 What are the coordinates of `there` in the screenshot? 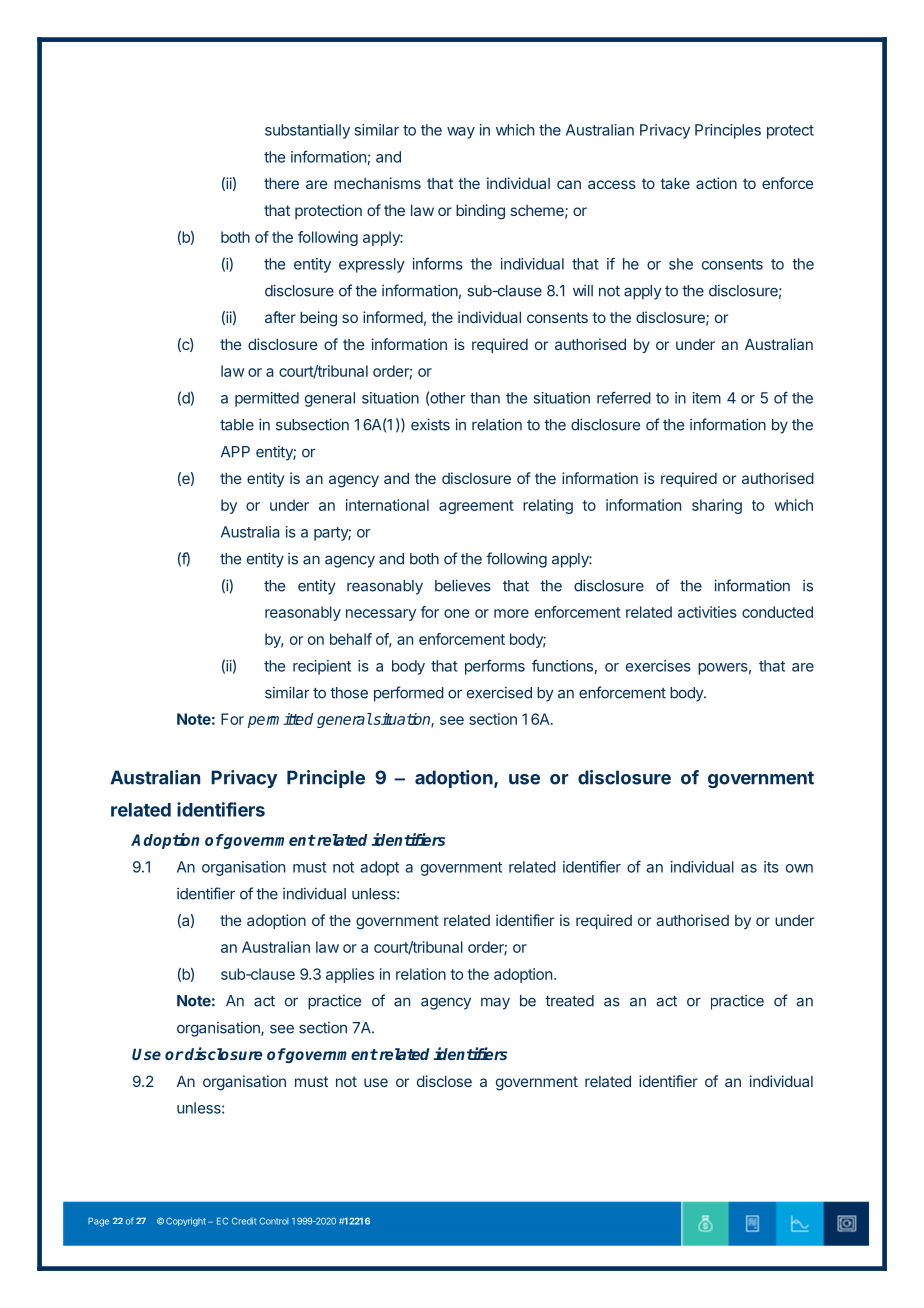 It's located at (281, 183).
